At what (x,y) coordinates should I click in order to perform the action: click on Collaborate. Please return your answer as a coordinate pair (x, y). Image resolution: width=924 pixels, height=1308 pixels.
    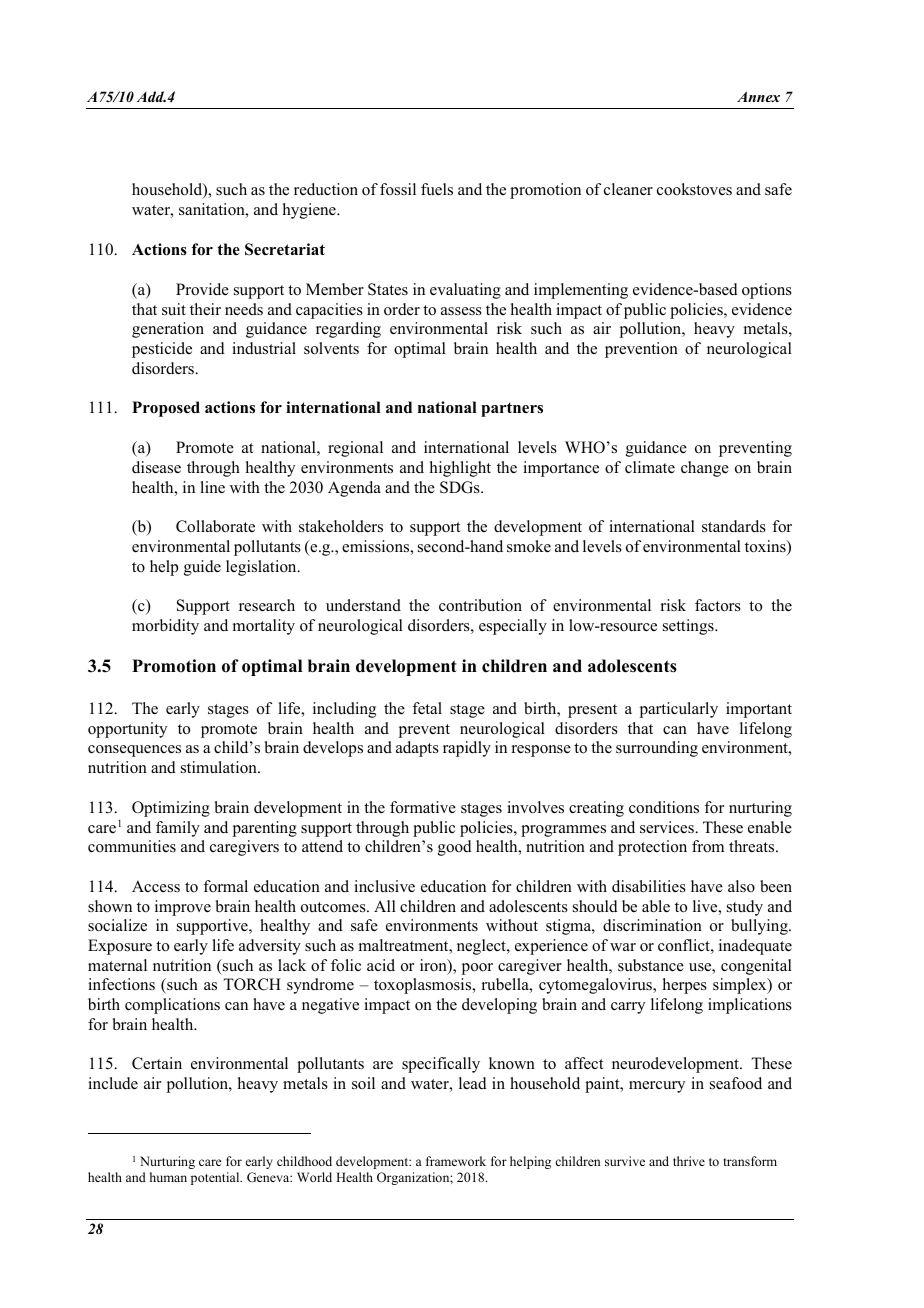
    Looking at the image, I should click on (215, 526).
